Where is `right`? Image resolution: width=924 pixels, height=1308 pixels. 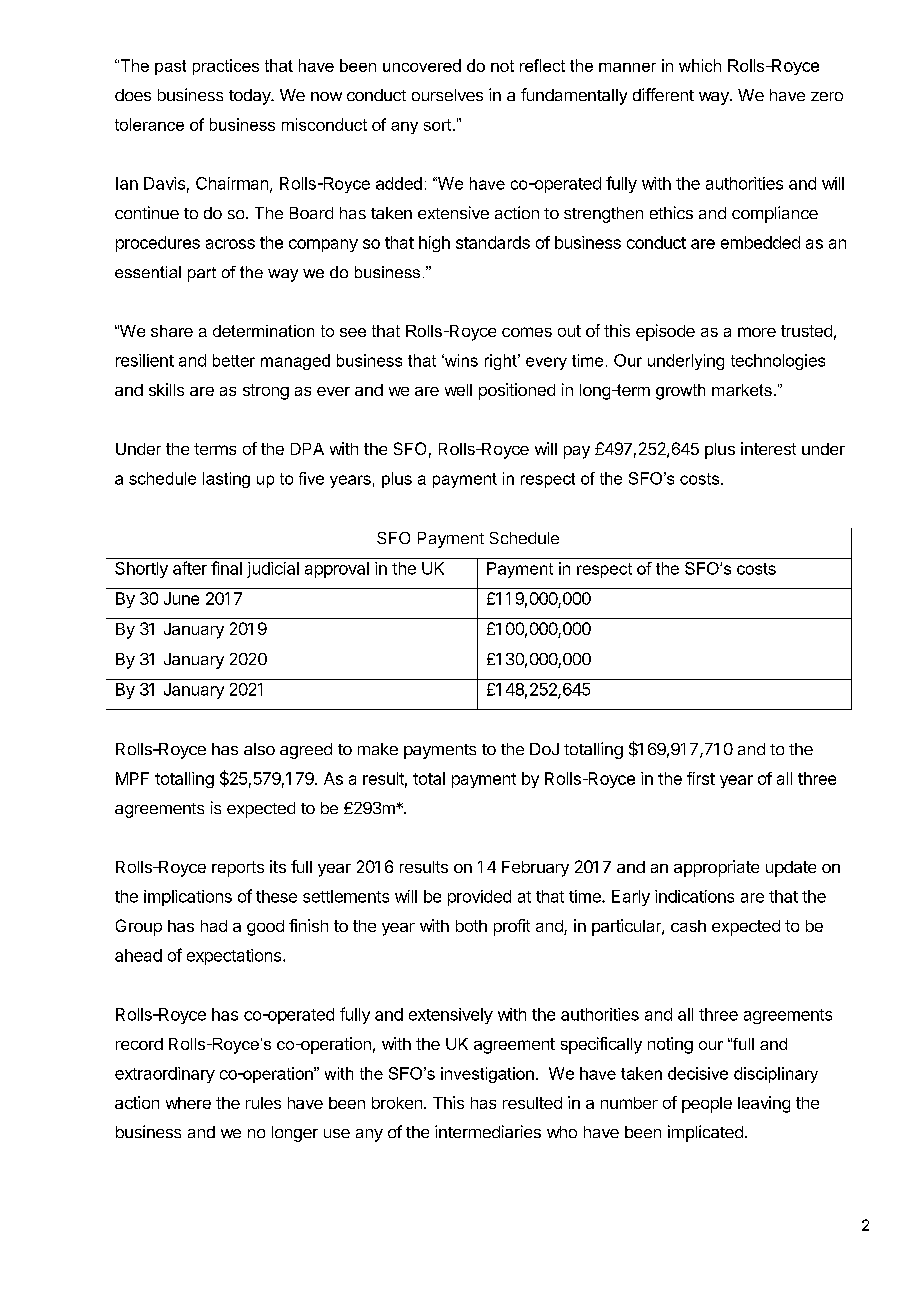
right is located at coordinates (502, 362).
